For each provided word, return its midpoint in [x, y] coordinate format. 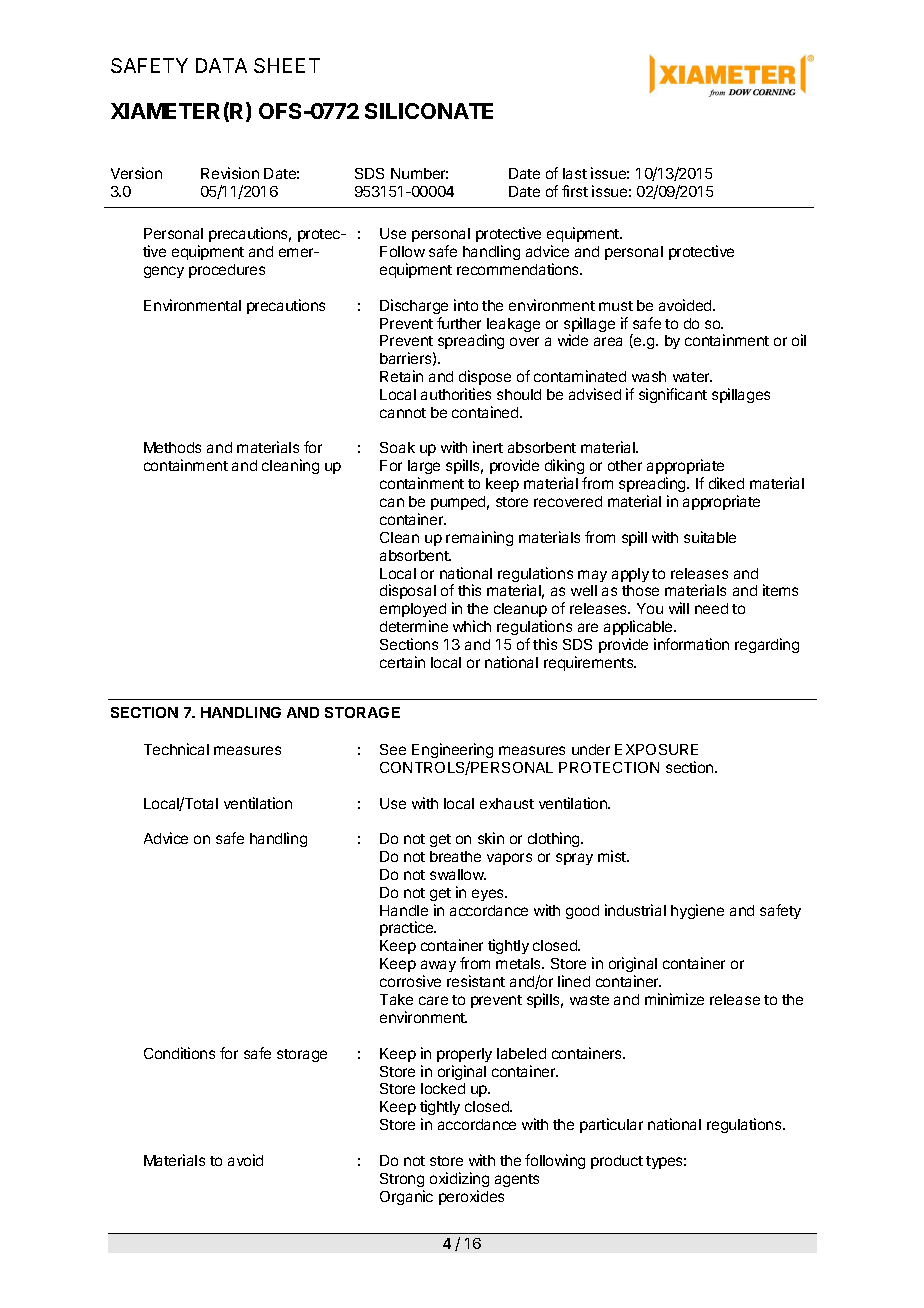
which [472, 626]
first [575, 191]
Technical [176, 749]
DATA [221, 65]
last [575, 173]
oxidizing [459, 1179]
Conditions [179, 1053]
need [711, 608]
